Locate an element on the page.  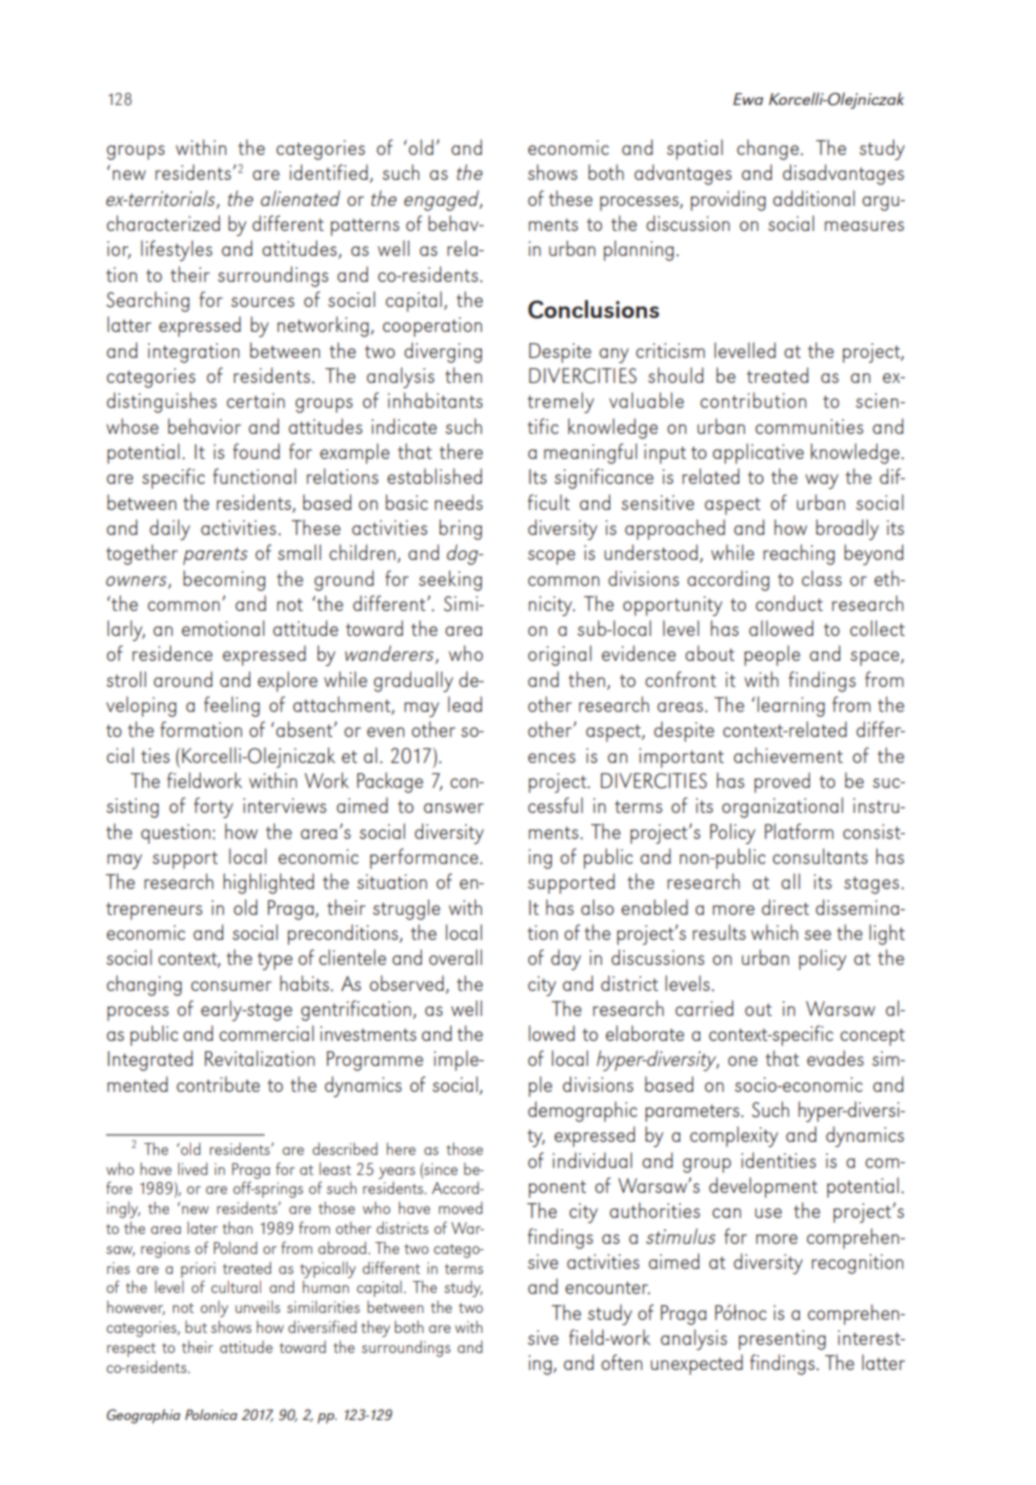
inhabitants is located at coordinates (435, 400).
